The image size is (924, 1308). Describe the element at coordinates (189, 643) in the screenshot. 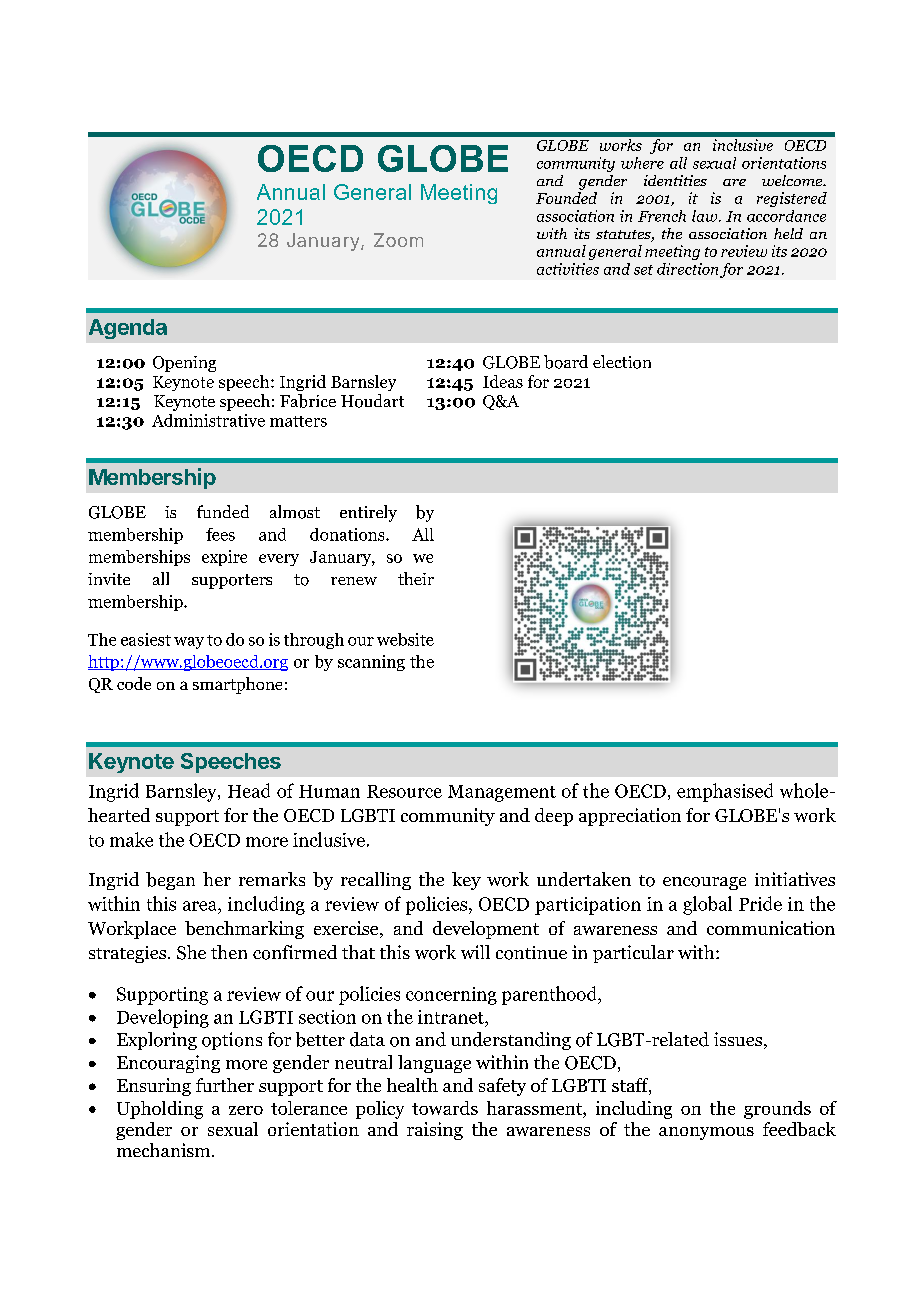

I see `way` at that location.
